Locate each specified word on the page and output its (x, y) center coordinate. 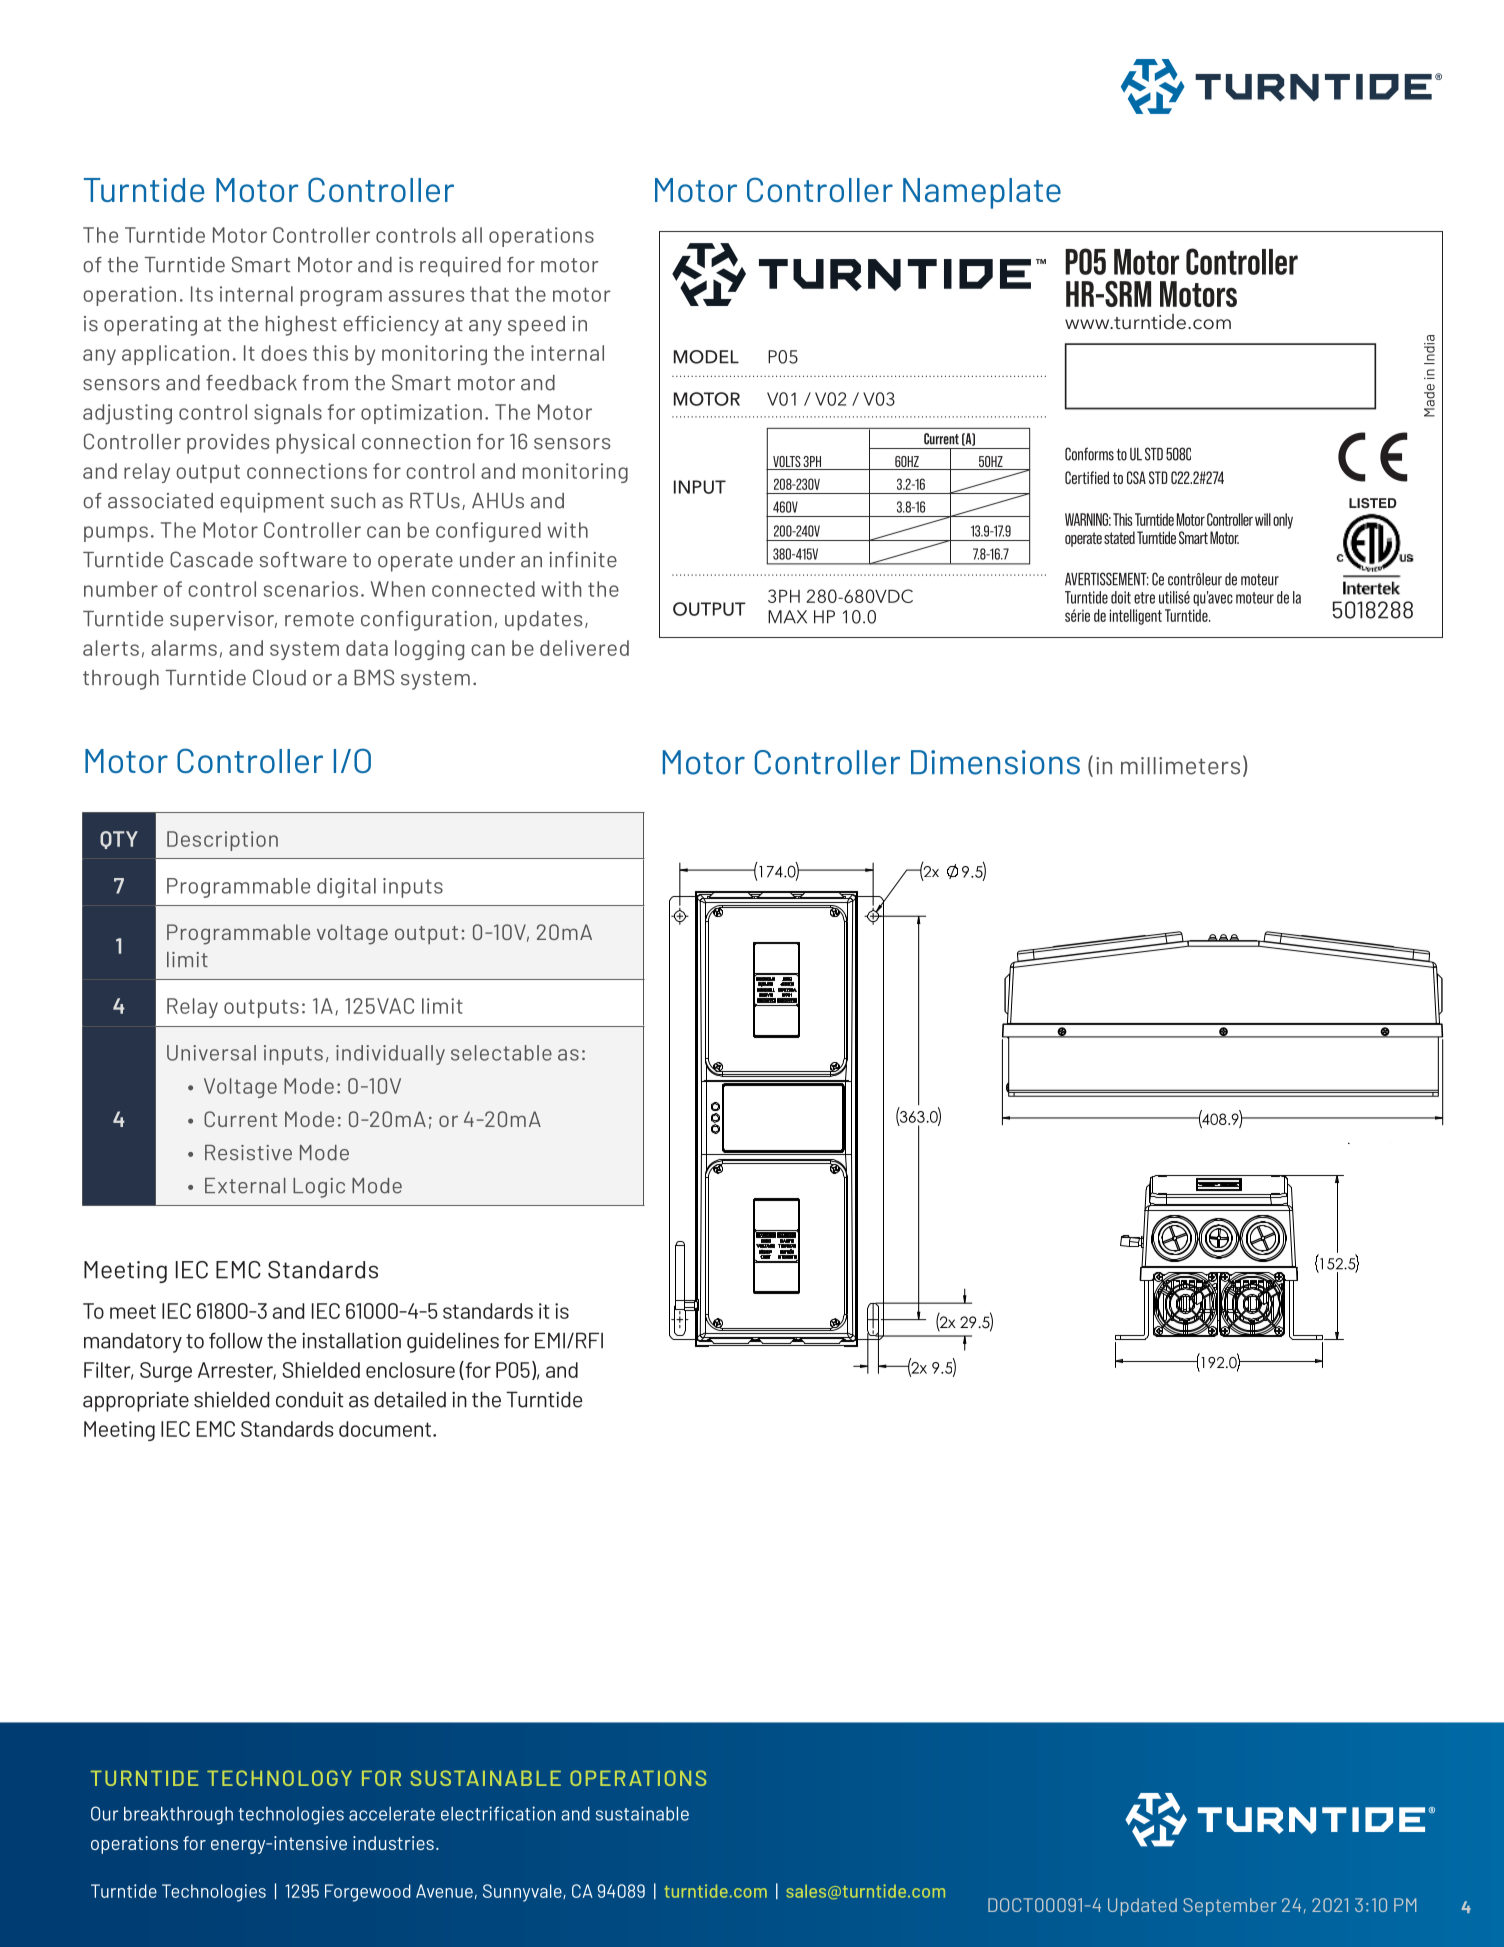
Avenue (444, 1891)
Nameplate (982, 193)
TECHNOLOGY (279, 1778)
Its (202, 294)
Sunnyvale (523, 1893)
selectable (501, 1053)
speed (536, 326)
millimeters (1180, 766)
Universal (211, 1053)
